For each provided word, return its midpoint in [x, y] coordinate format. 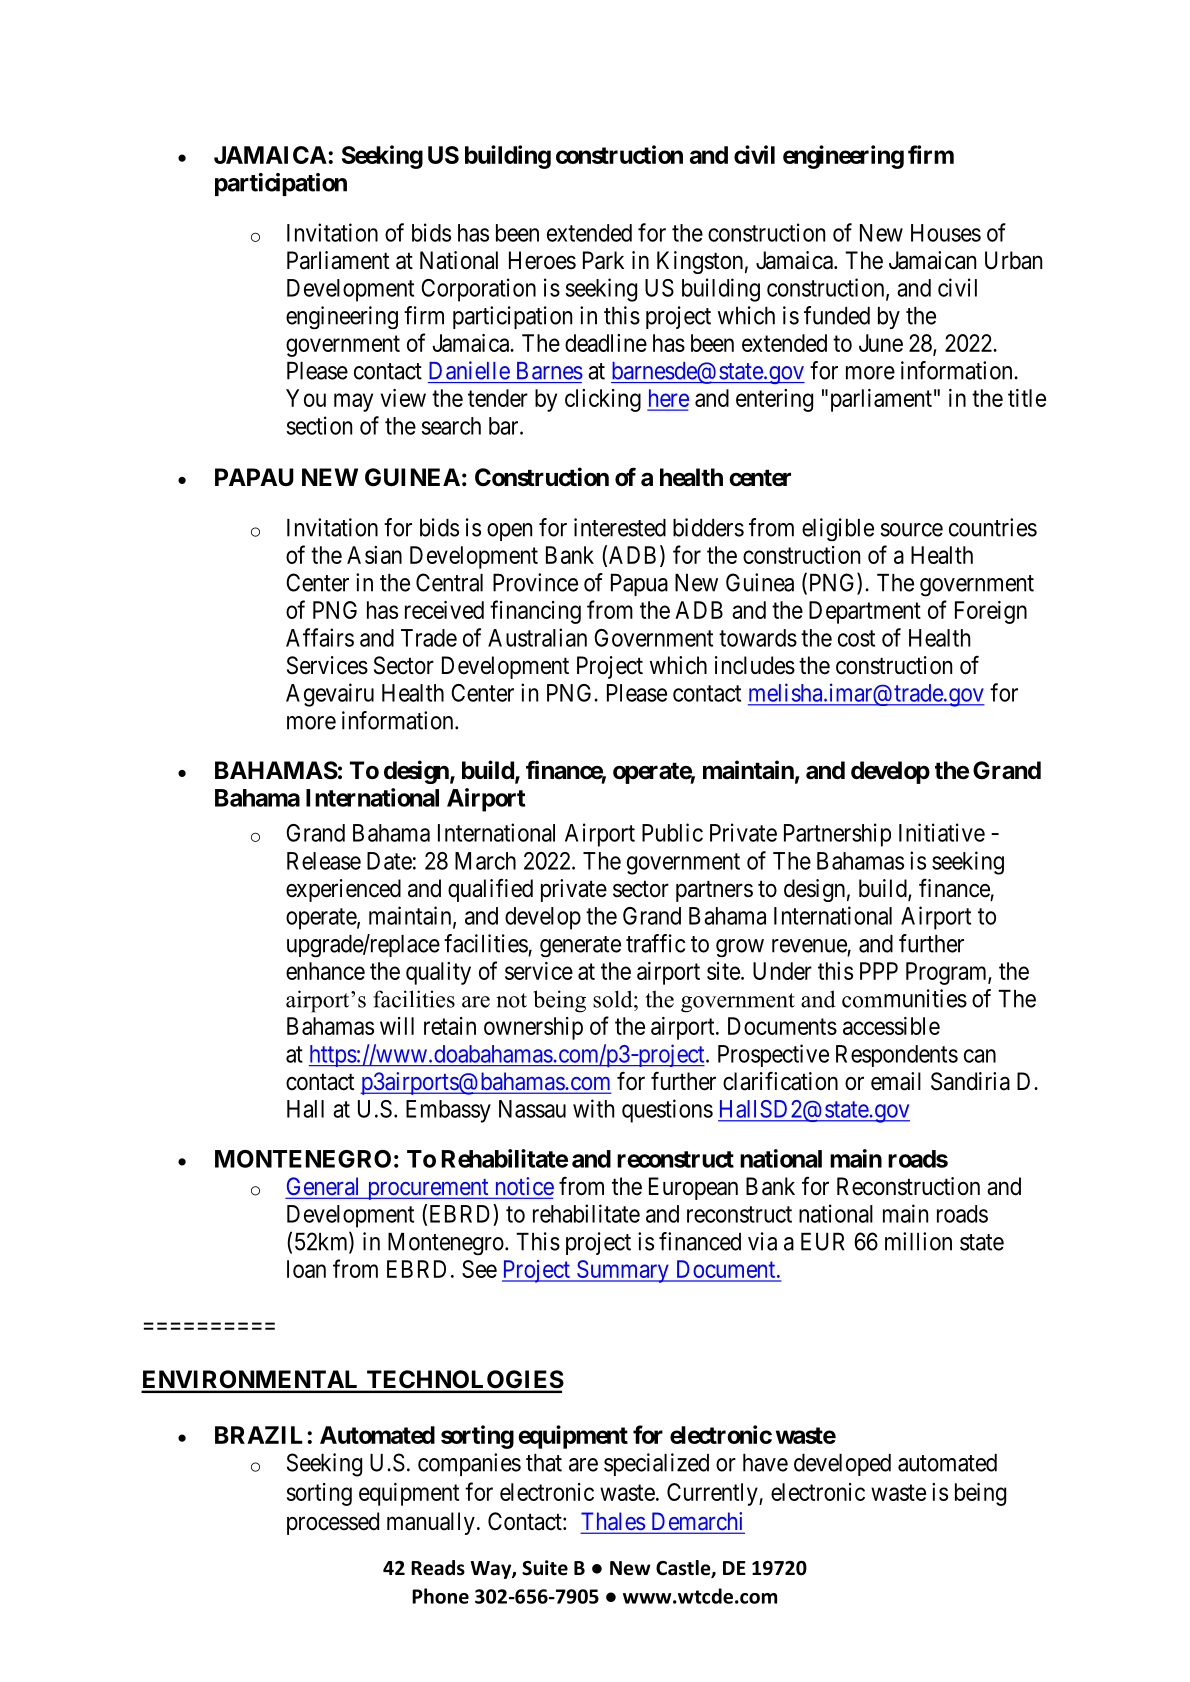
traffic [655, 943]
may [353, 402]
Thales [613, 1522]
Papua [639, 585]
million [918, 1241]
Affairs [320, 637]
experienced [343, 890]
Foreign [991, 612]
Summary [622, 1271]
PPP [879, 971]
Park [603, 260]
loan [306, 1269]
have [765, 1463]
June [881, 343]
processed [333, 1523]
